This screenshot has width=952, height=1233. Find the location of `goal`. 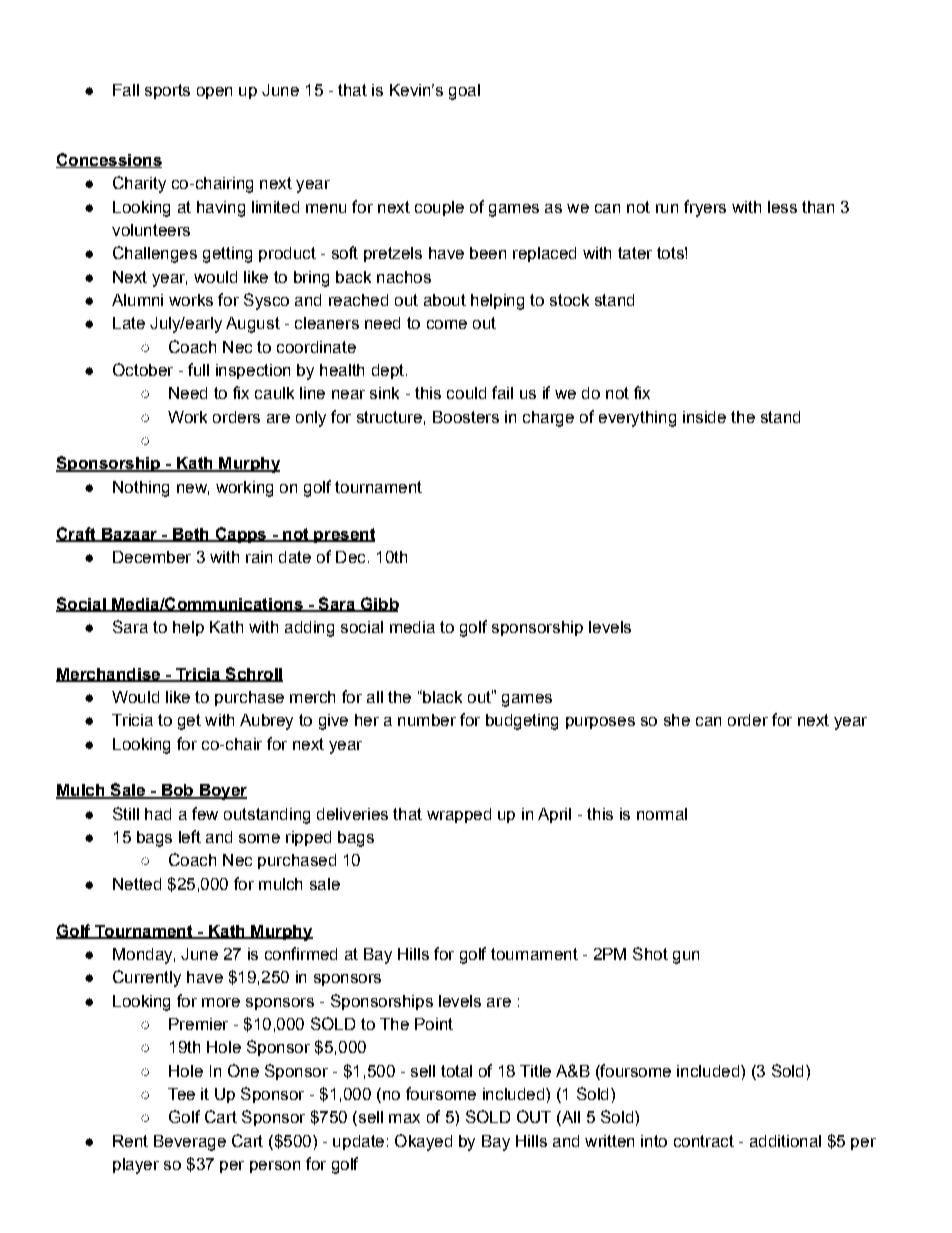

goal is located at coordinates (464, 92).
